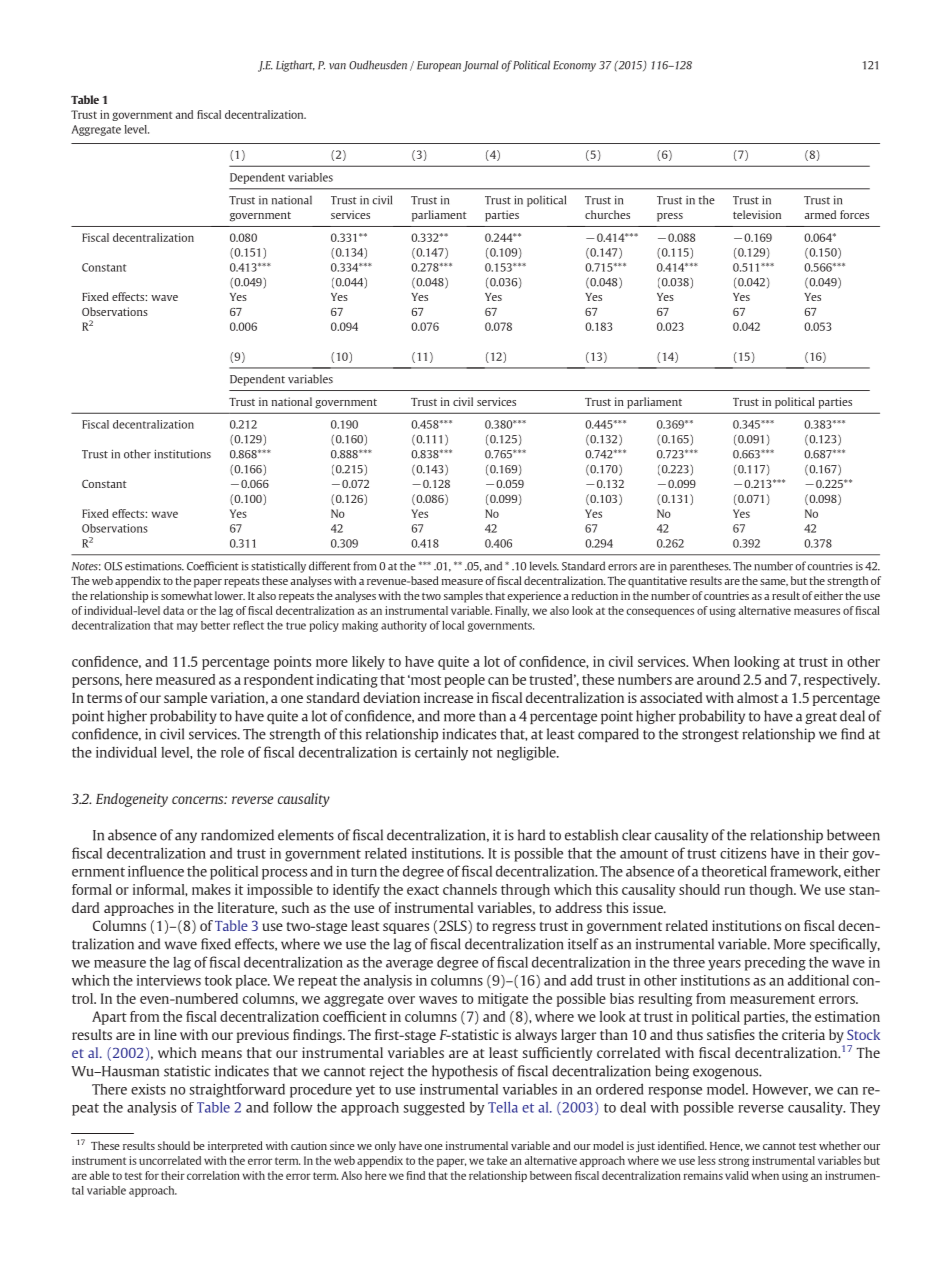 The height and width of the image is (1288, 944). Describe the element at coordinates (211, 889) in the image. I see `makes` at that location.
